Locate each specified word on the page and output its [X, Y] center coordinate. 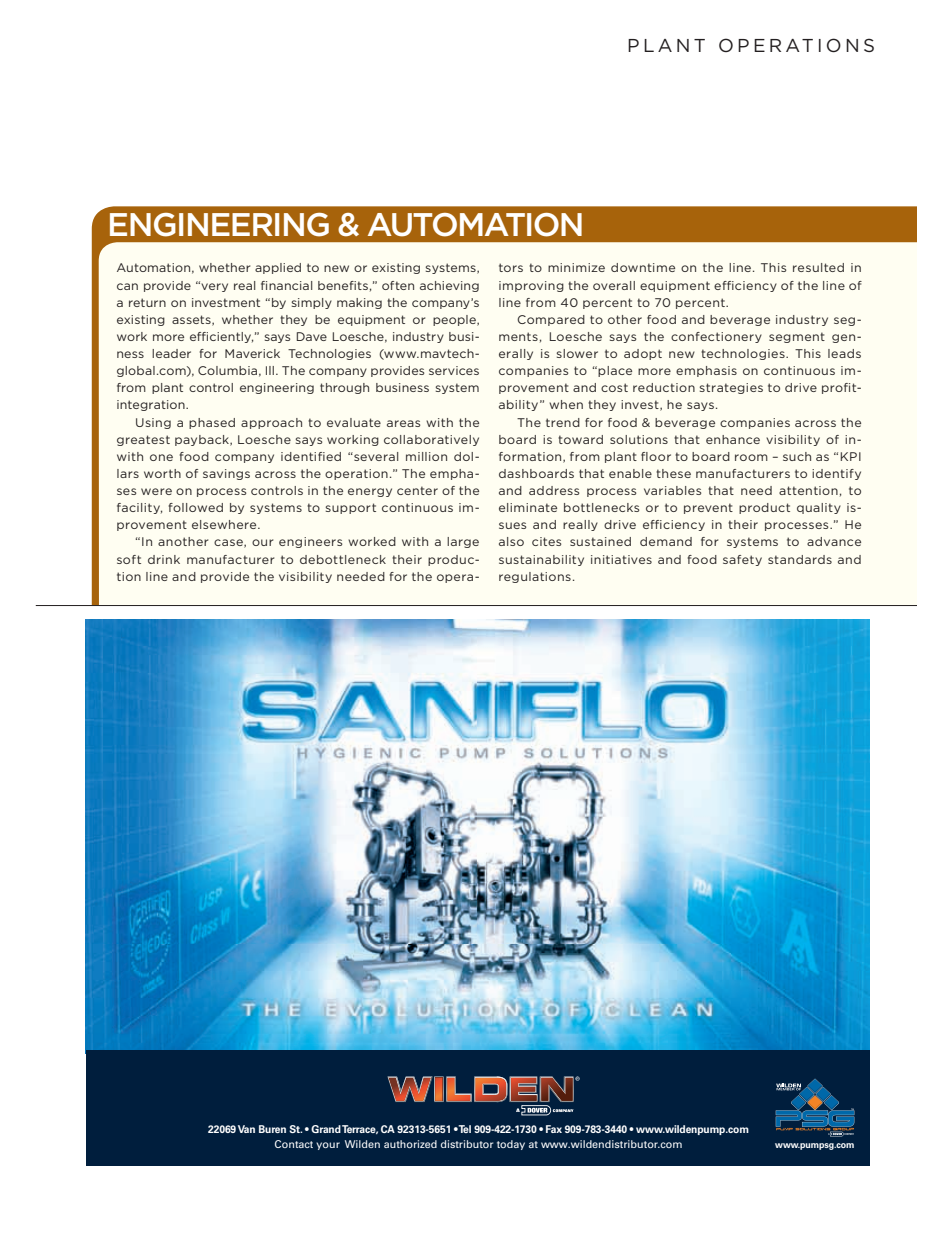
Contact [294, 1144]
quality [819, 508]
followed [195, 507]
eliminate [528, 507]
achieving [449, 286]
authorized [410, 1144]
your [328, 1146]
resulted [818, 267]
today [511, 1145]
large [463, 542]
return [147, 302]
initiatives [621, 559]
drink [164, 559]
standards [800, 559]
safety [742, 560]
